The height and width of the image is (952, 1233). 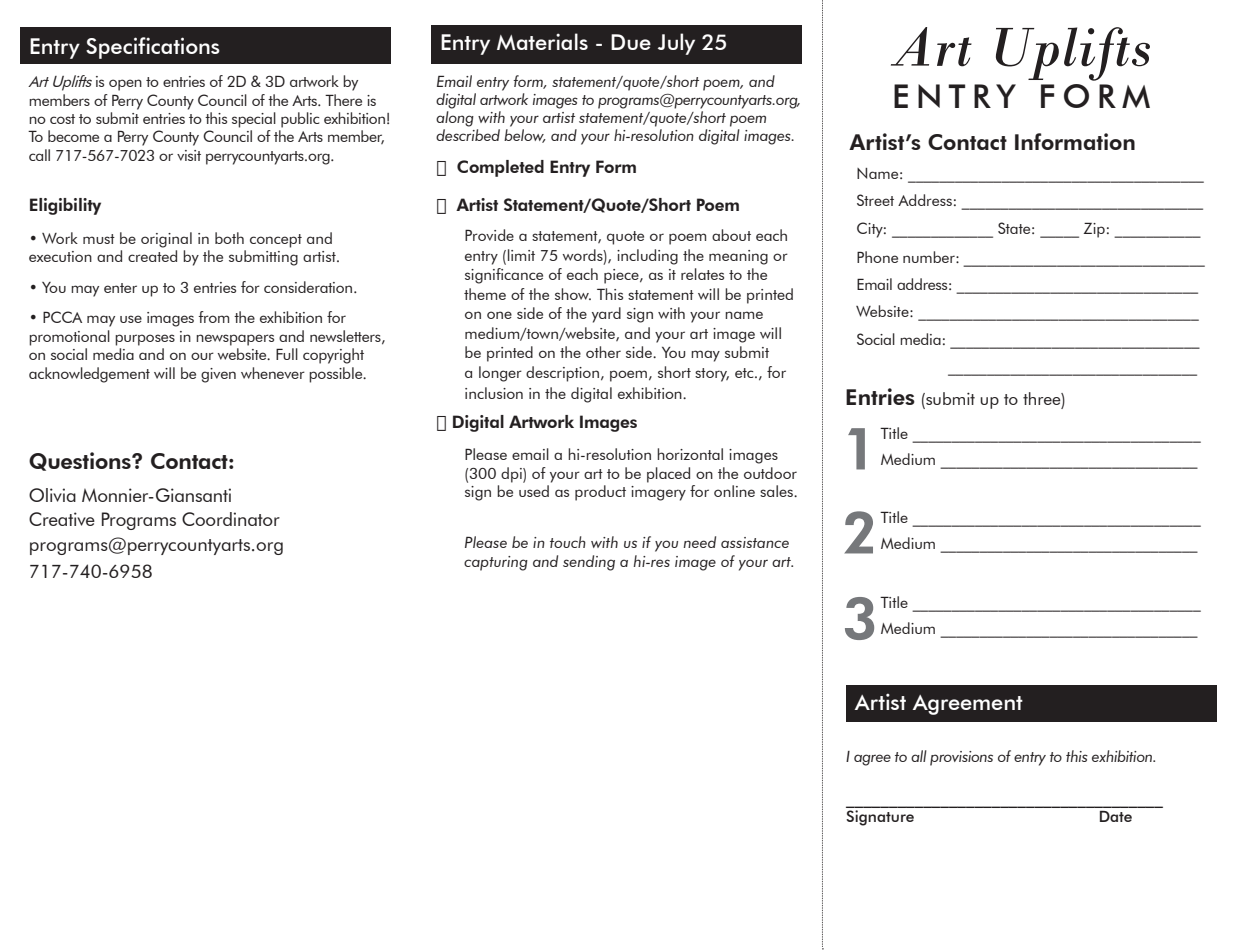 What do you see at coordinates (496, 563) in the image?
I see `capturing` at bounding box center [496, 563].
